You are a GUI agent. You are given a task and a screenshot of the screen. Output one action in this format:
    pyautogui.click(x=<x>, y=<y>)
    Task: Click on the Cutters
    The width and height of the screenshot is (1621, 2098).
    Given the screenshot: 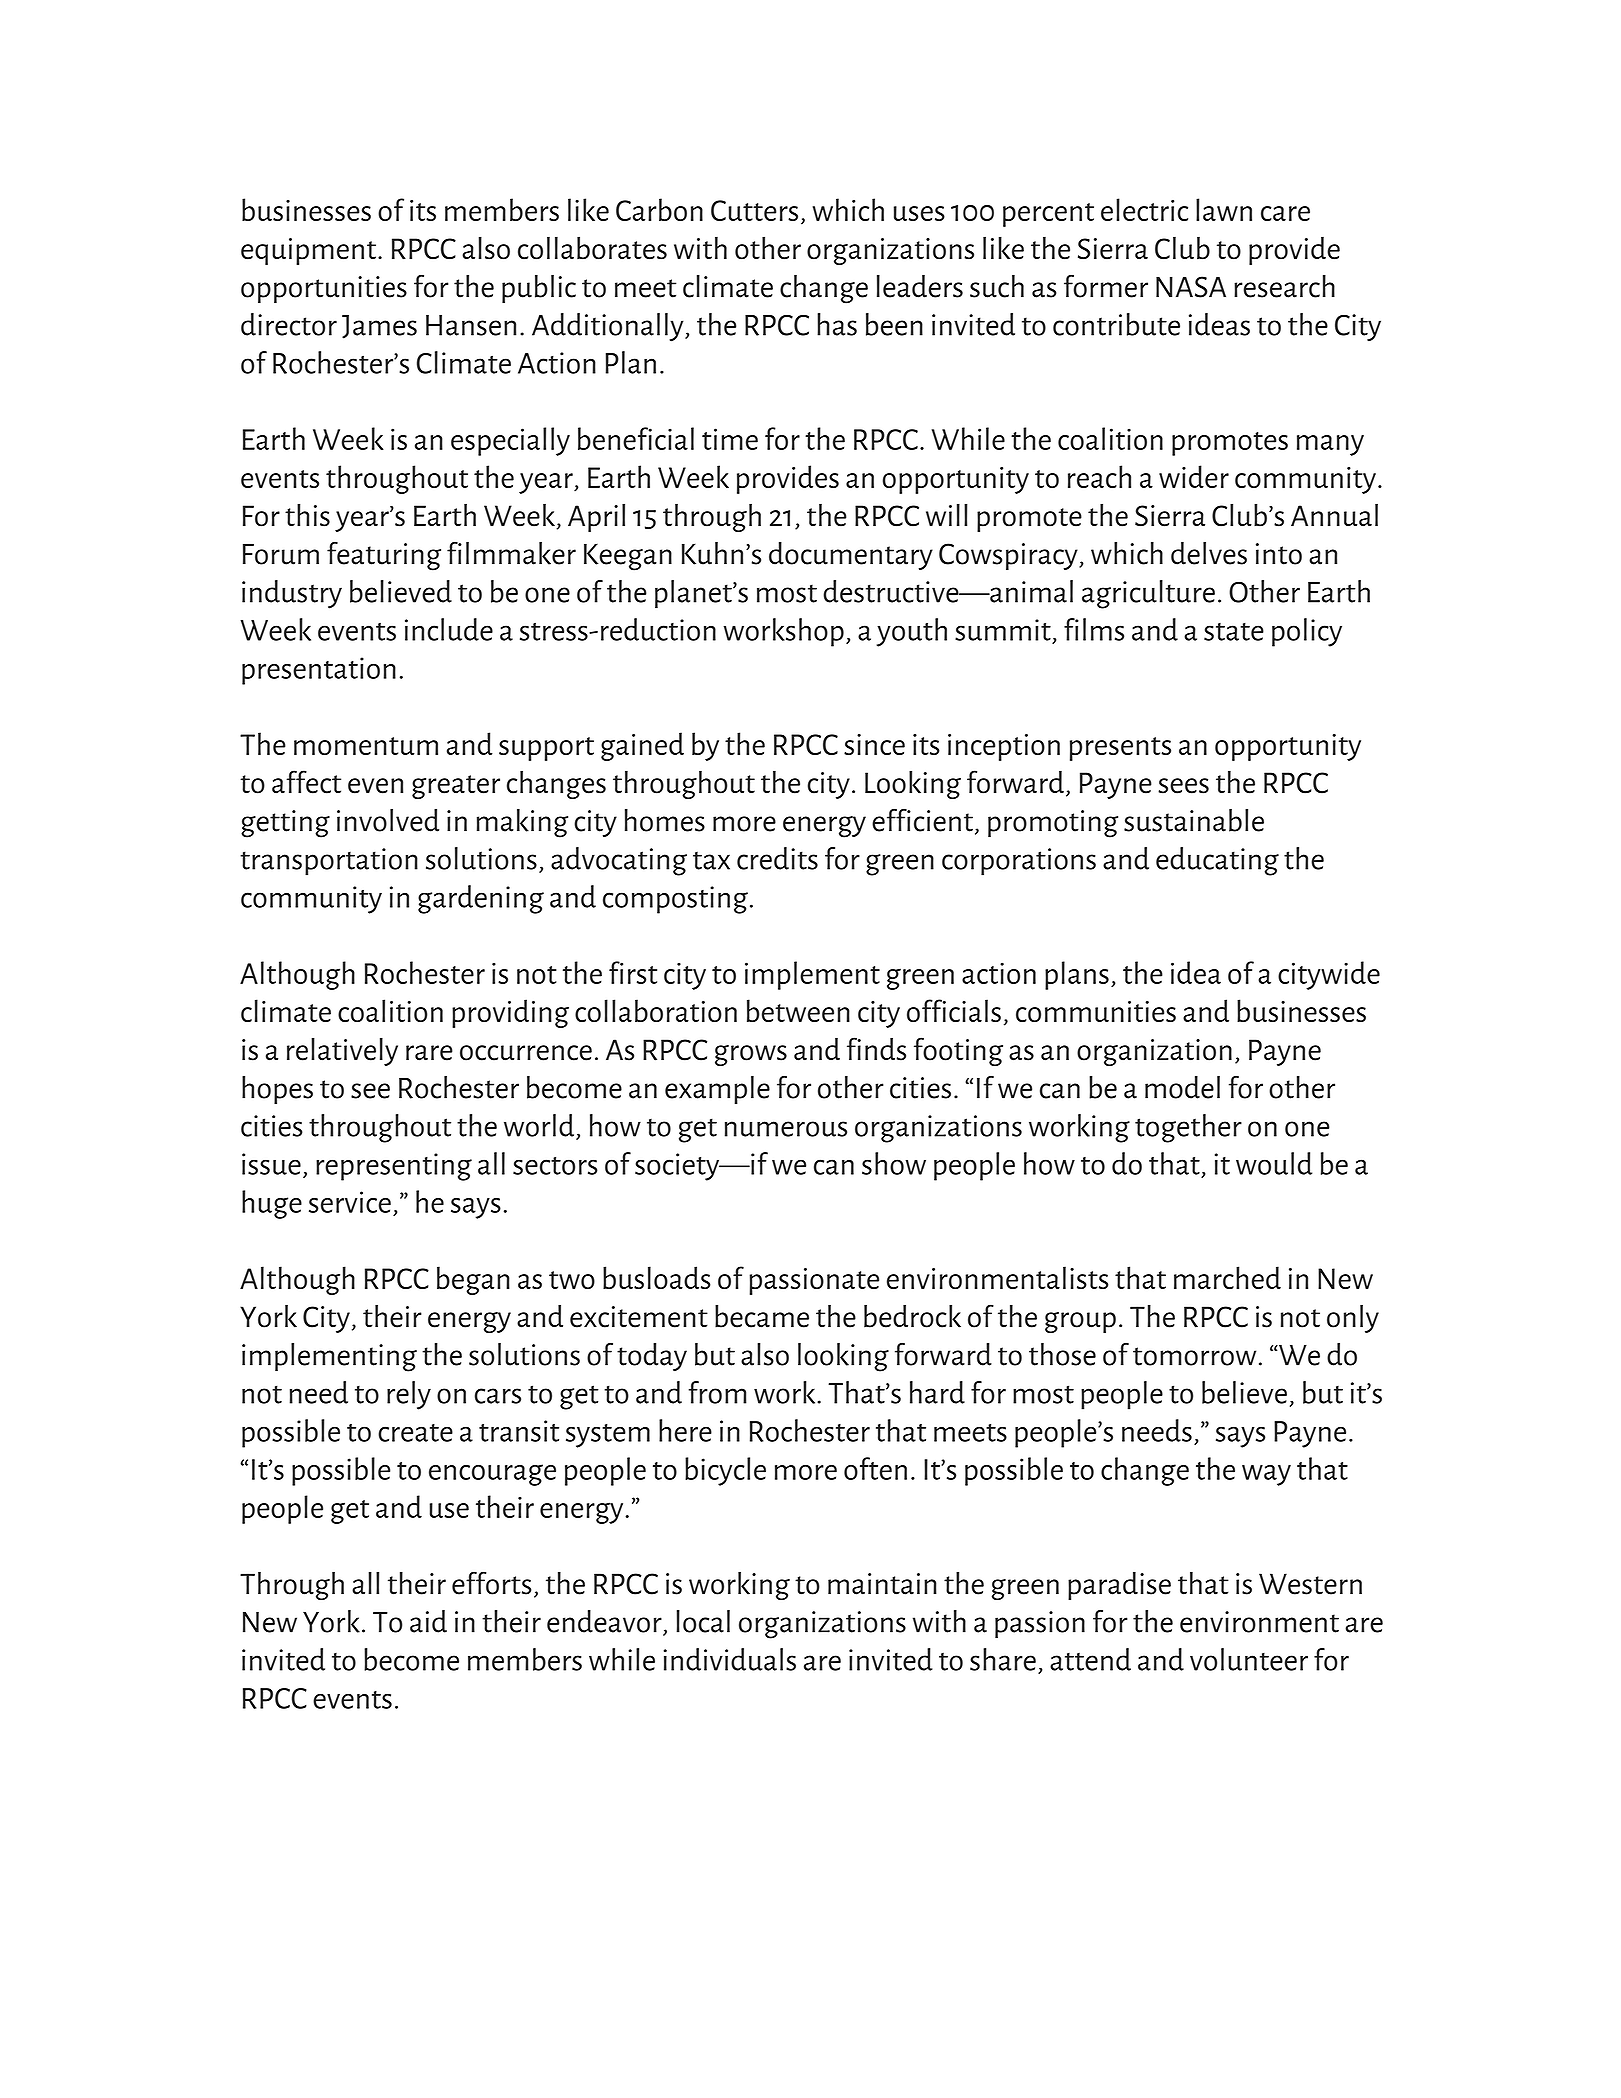 What is the action you would take?
    pyautogui.click(x=754, y=210)
